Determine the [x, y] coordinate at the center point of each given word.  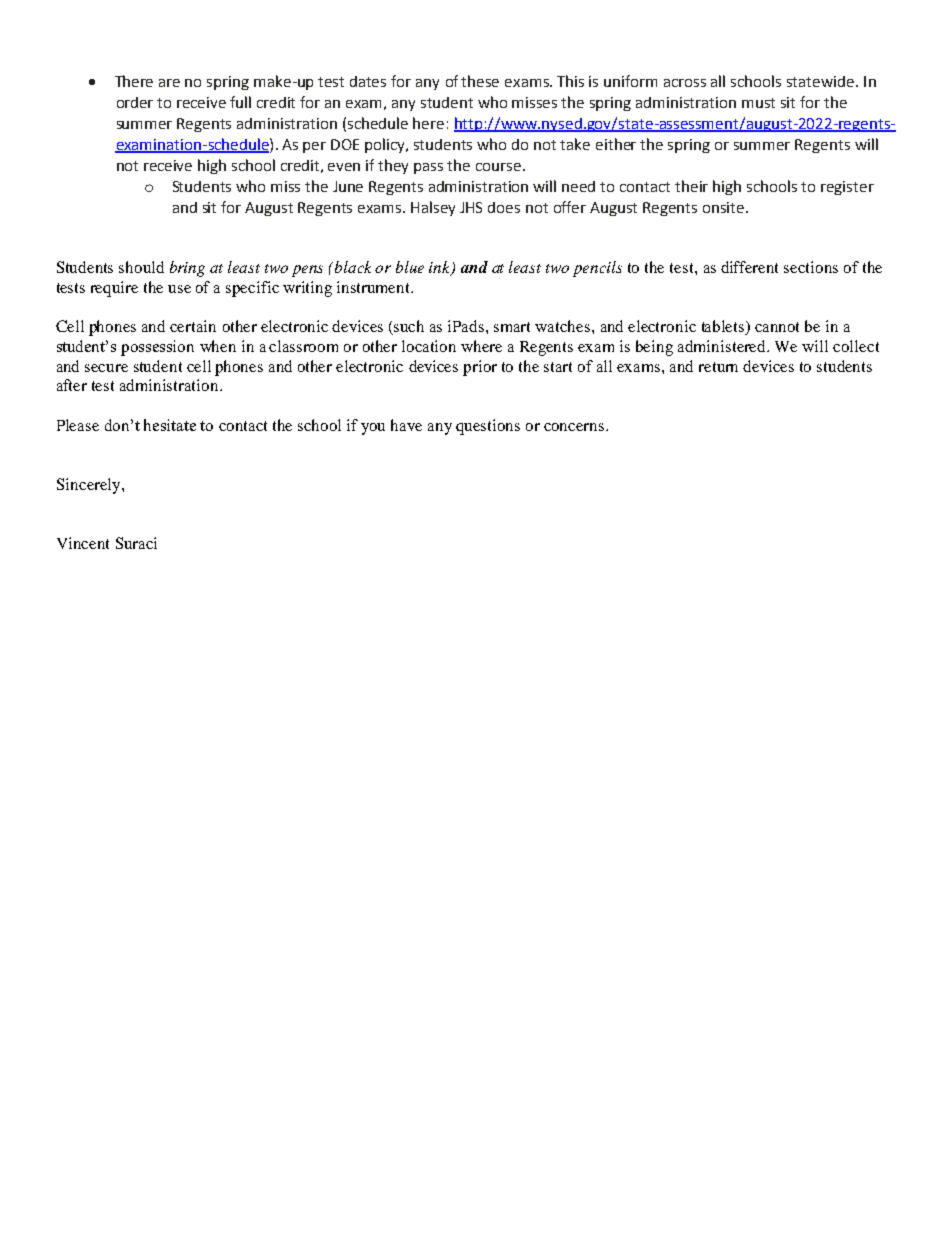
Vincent [83, 543]
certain [193, 326]
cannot [777, 327]
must [758, 103]
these [480, 81]
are [169, 83]
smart [512, 327]
